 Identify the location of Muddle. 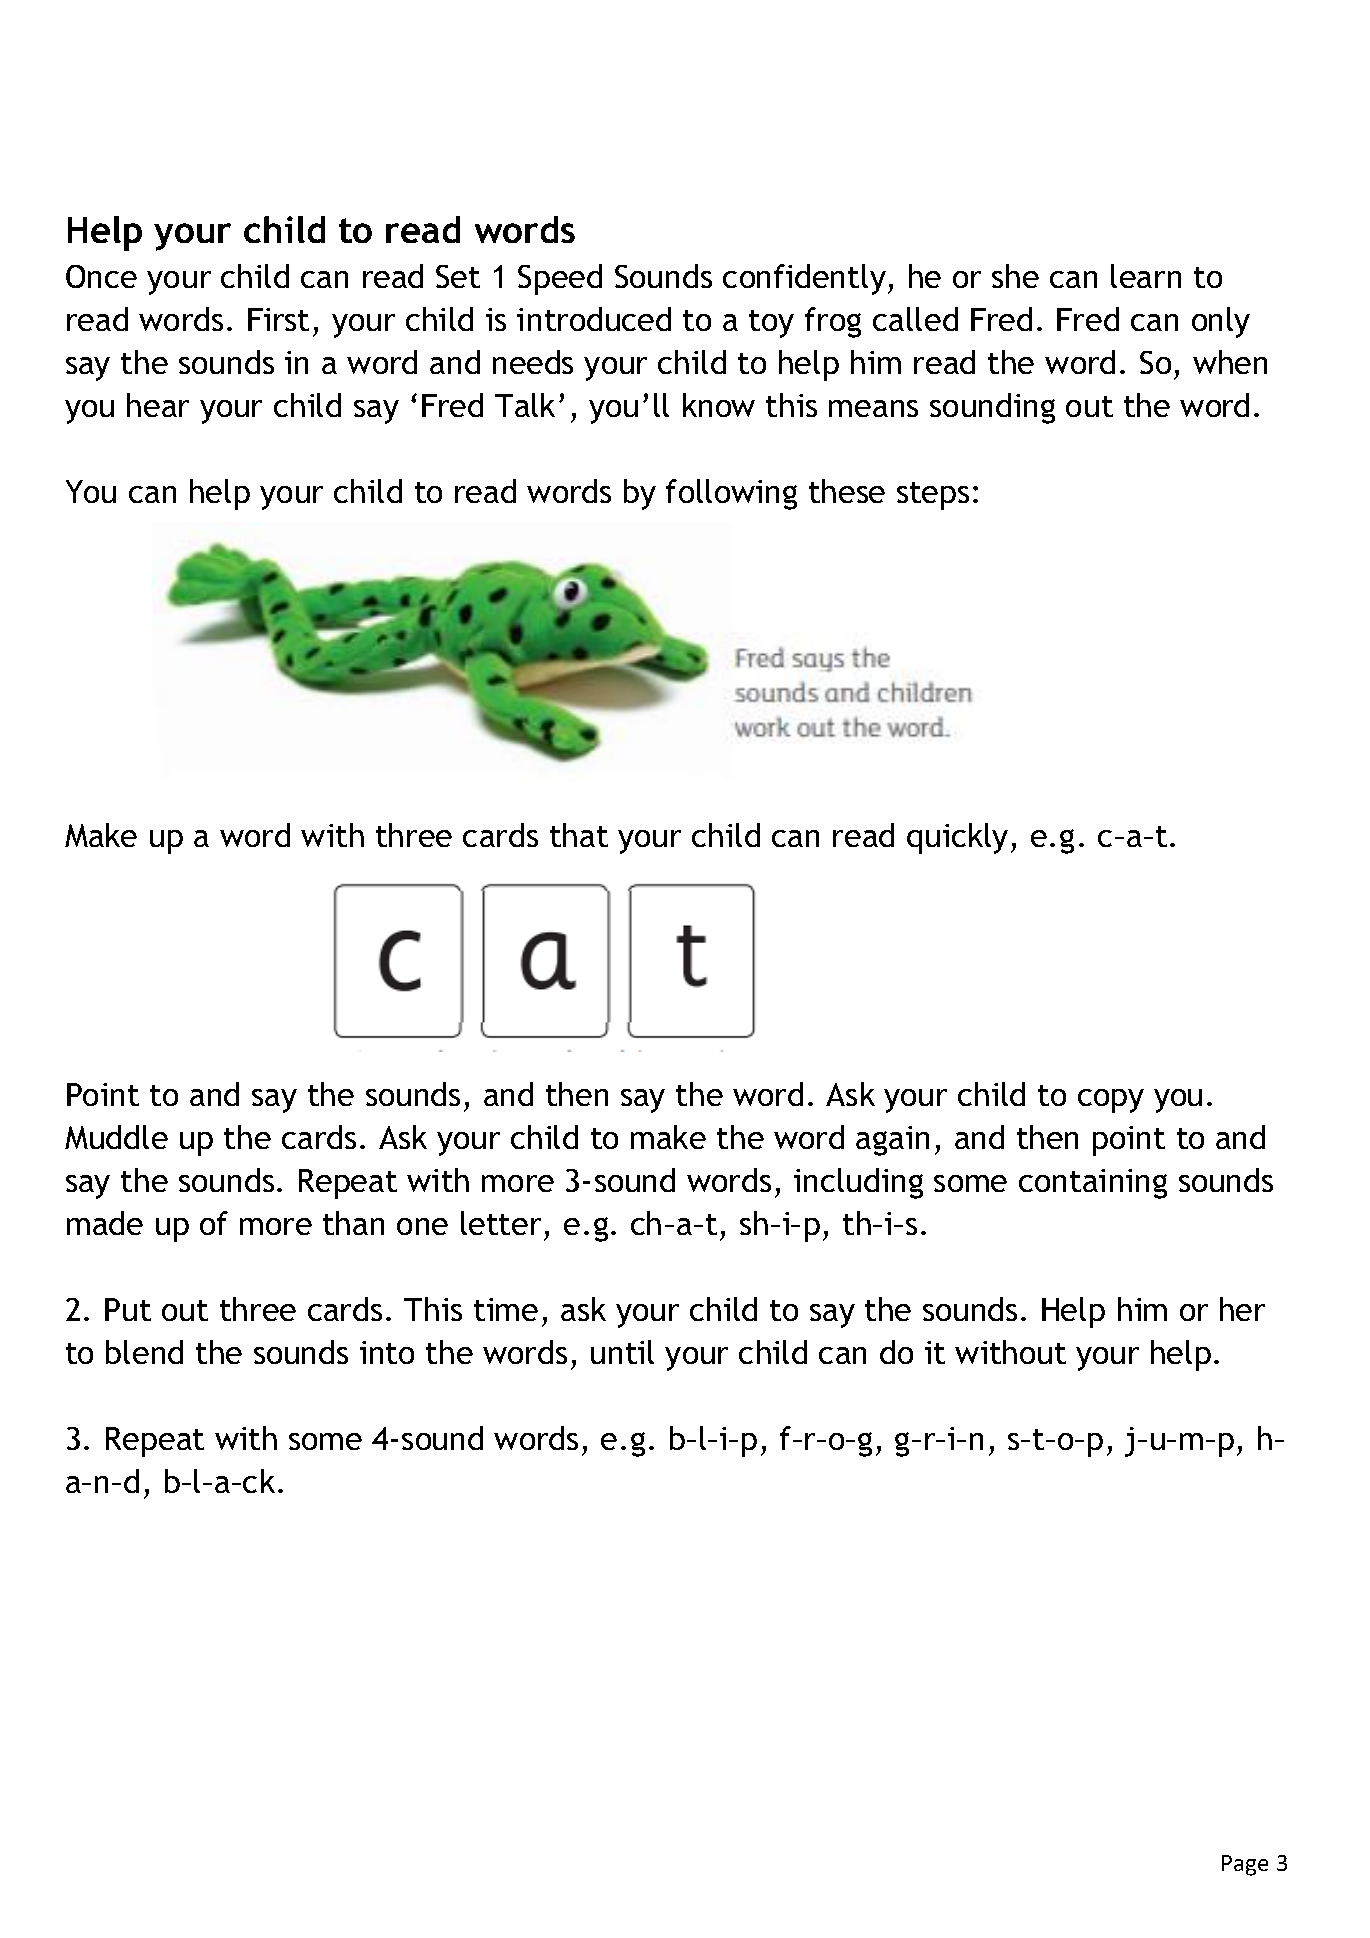
(116, 1137).
